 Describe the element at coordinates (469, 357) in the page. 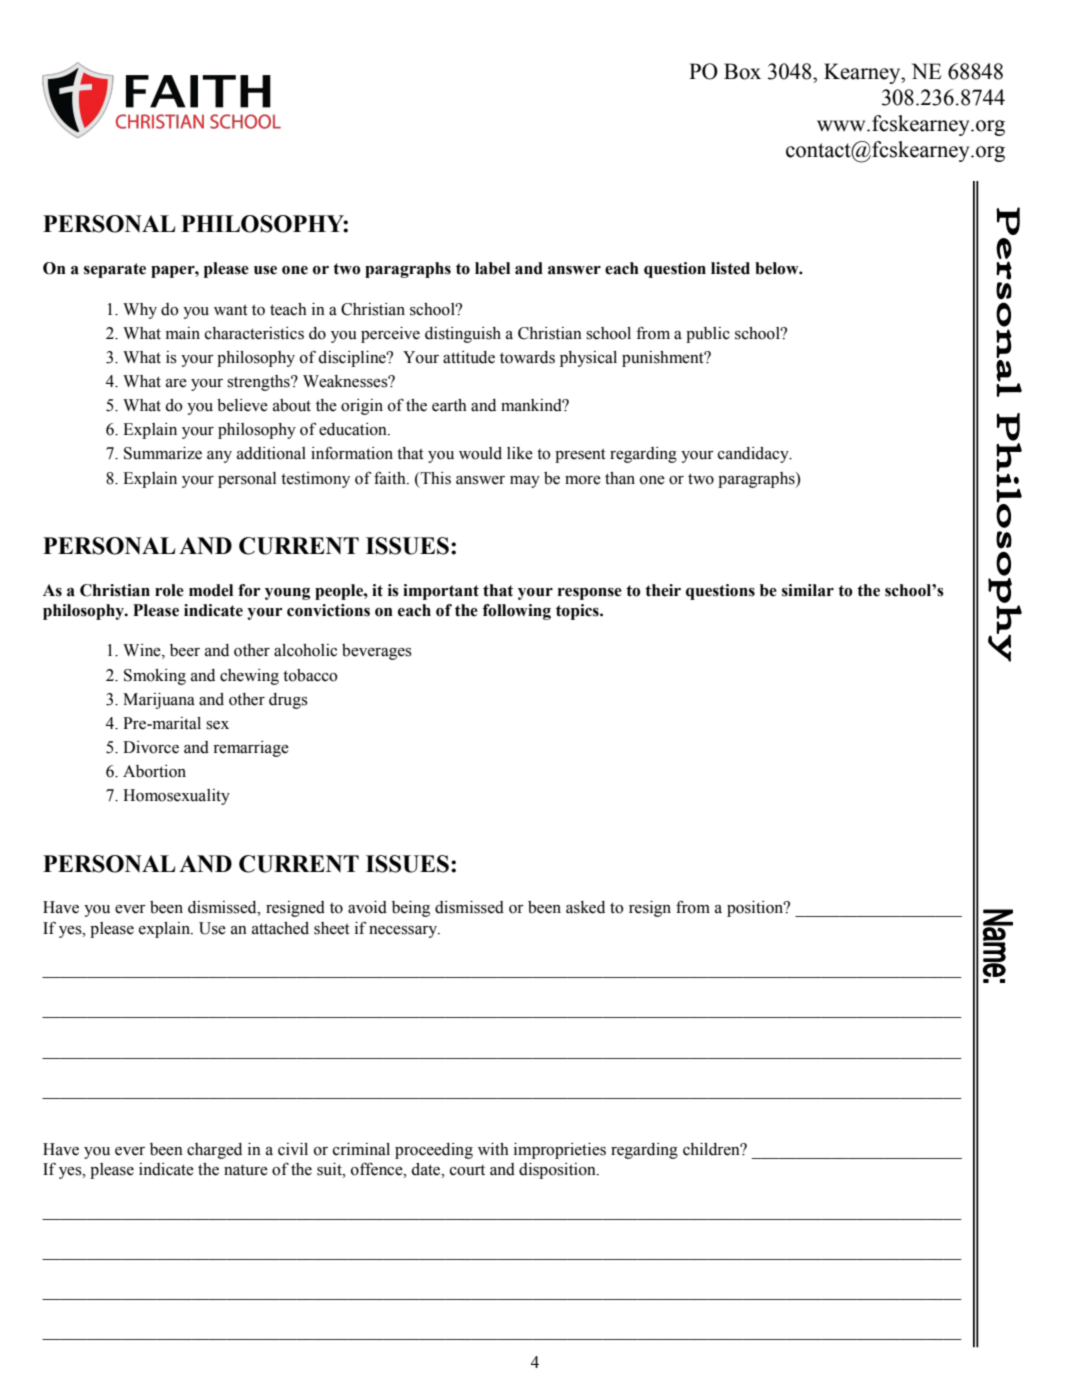

I see `attitude` at that location.
